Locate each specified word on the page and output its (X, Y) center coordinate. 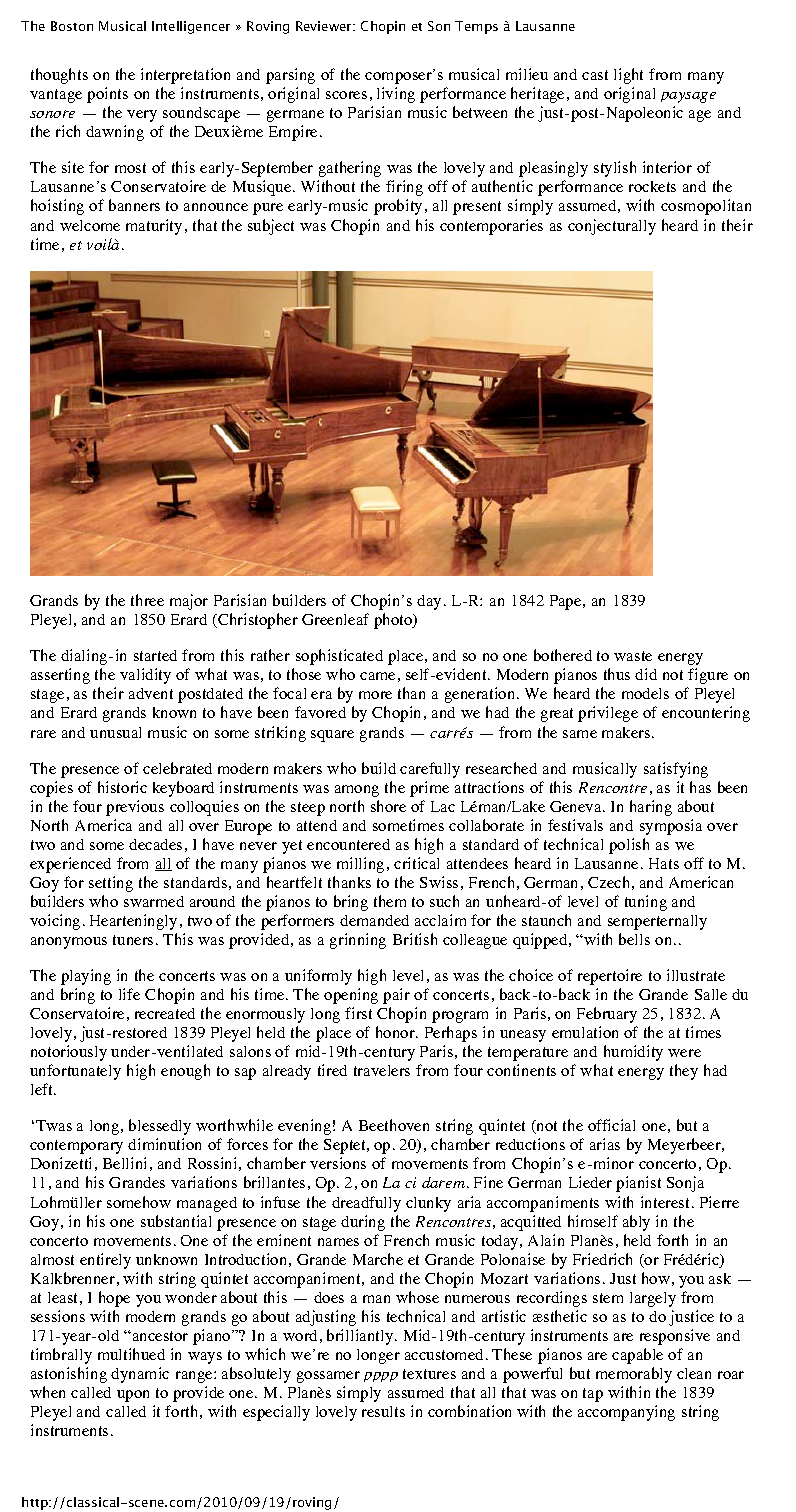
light (628, 76)
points (107, 95)
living (396, 95)
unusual (115, 732)
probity (398, 207)
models (645, 693)
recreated (165, 1013)
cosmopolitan (706, 207)
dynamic (140, 1375)
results (383, 1411)
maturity (154, 227)
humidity (633, 1053)
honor (396, 1032)
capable (637, 1356)
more (375, 695)
